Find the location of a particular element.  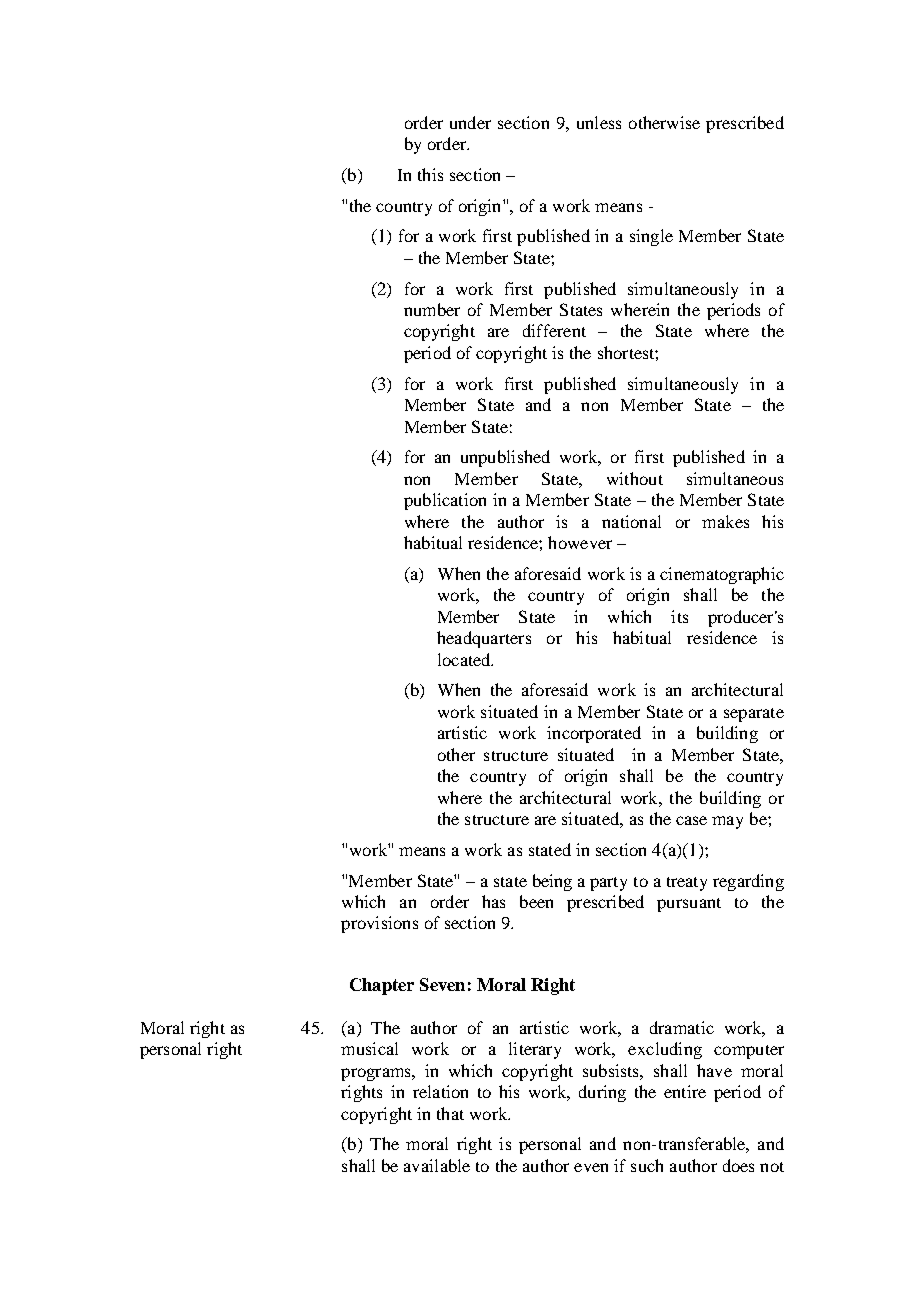

may is located at coordinates (727, 822).
